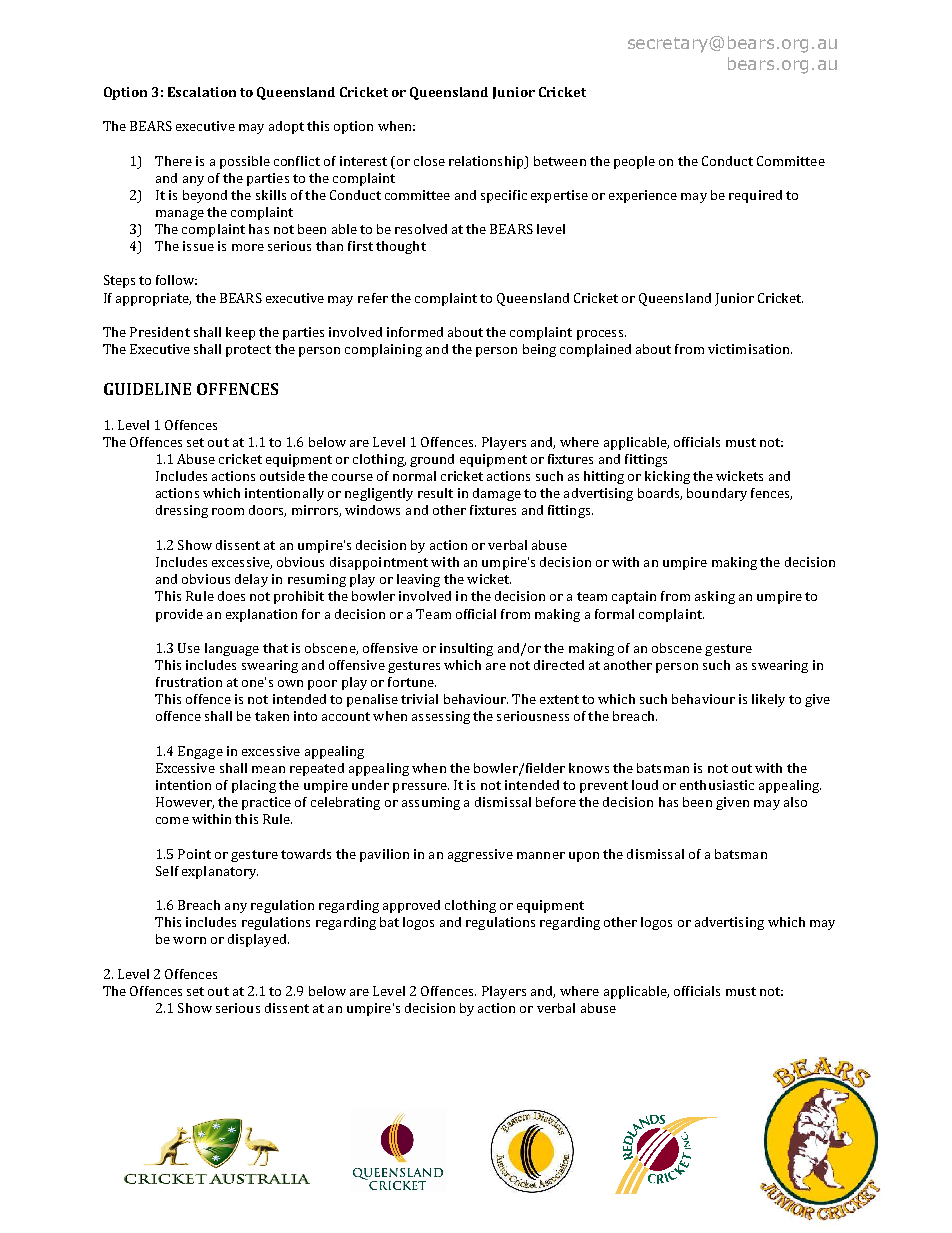  Describe the element at coordinates (634, 162) in the page. I see `people` at that location.
